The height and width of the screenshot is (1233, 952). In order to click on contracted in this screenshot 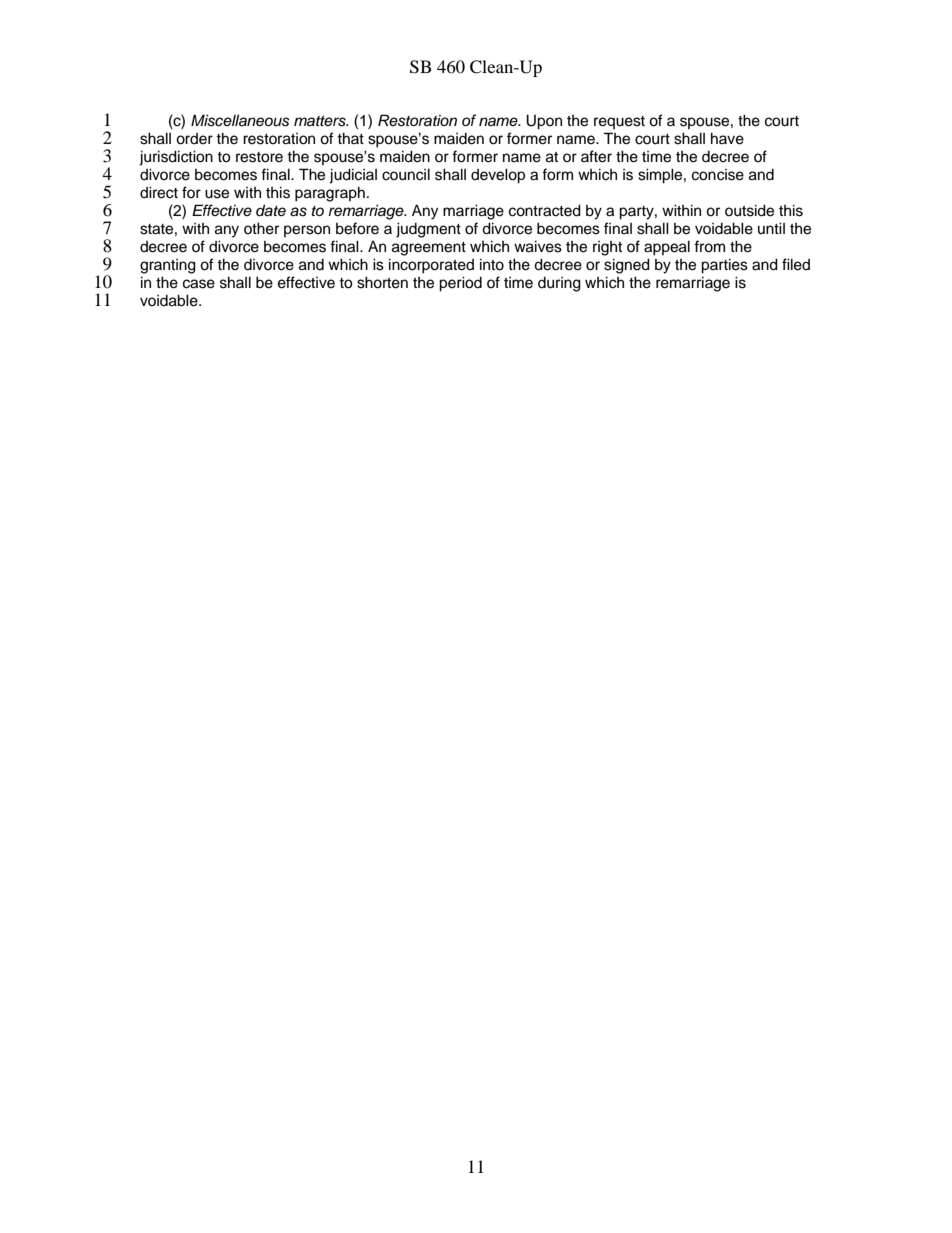, I will do `click(545, 210)`.
